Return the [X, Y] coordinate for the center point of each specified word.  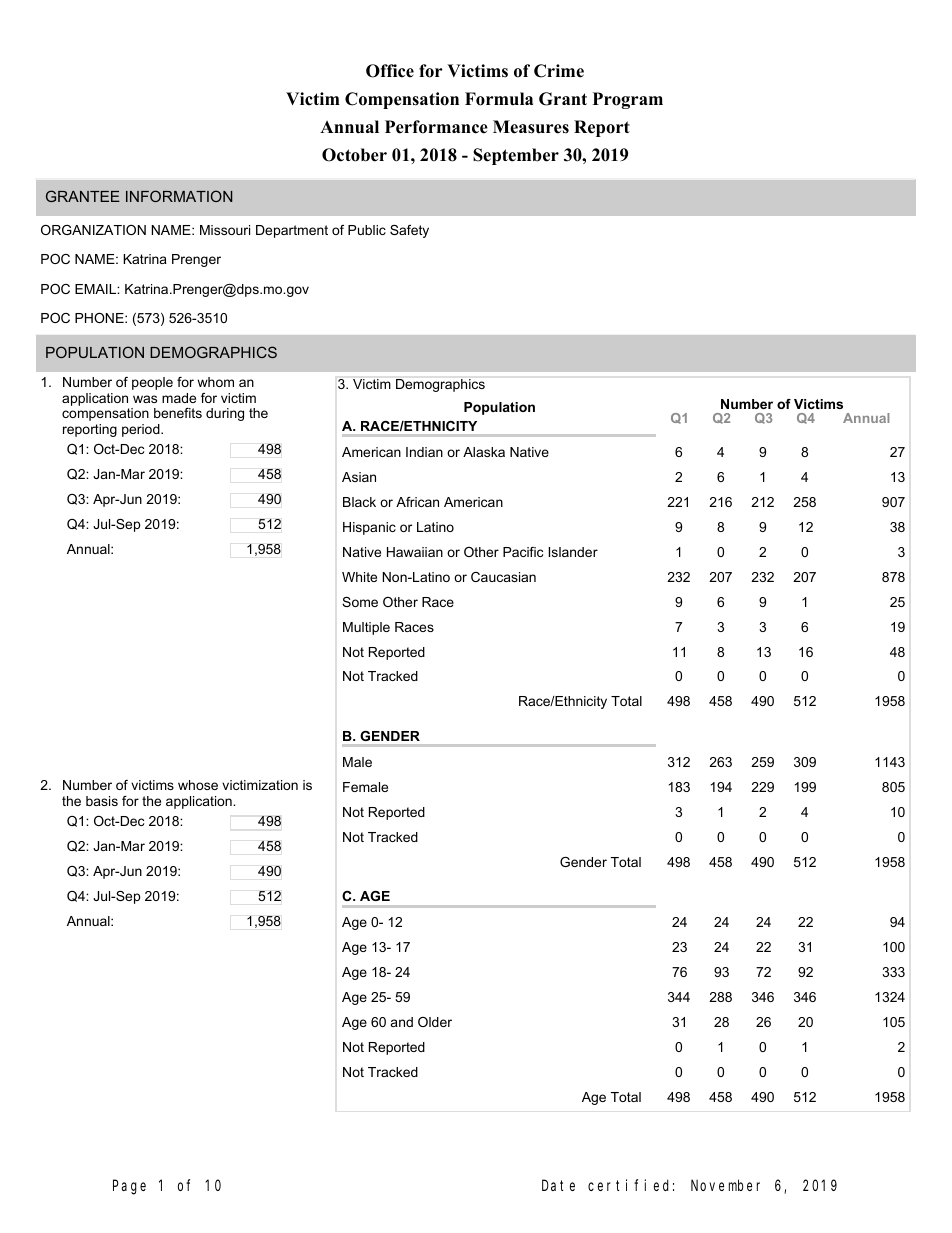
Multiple [366, 628]
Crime [559, 71]
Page [129, 1188]
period [142, 430]
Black [359, 502]
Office [390, 71]
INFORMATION [179, 196]
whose [198, 785]
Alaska [484, 452]
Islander [573, 552]
